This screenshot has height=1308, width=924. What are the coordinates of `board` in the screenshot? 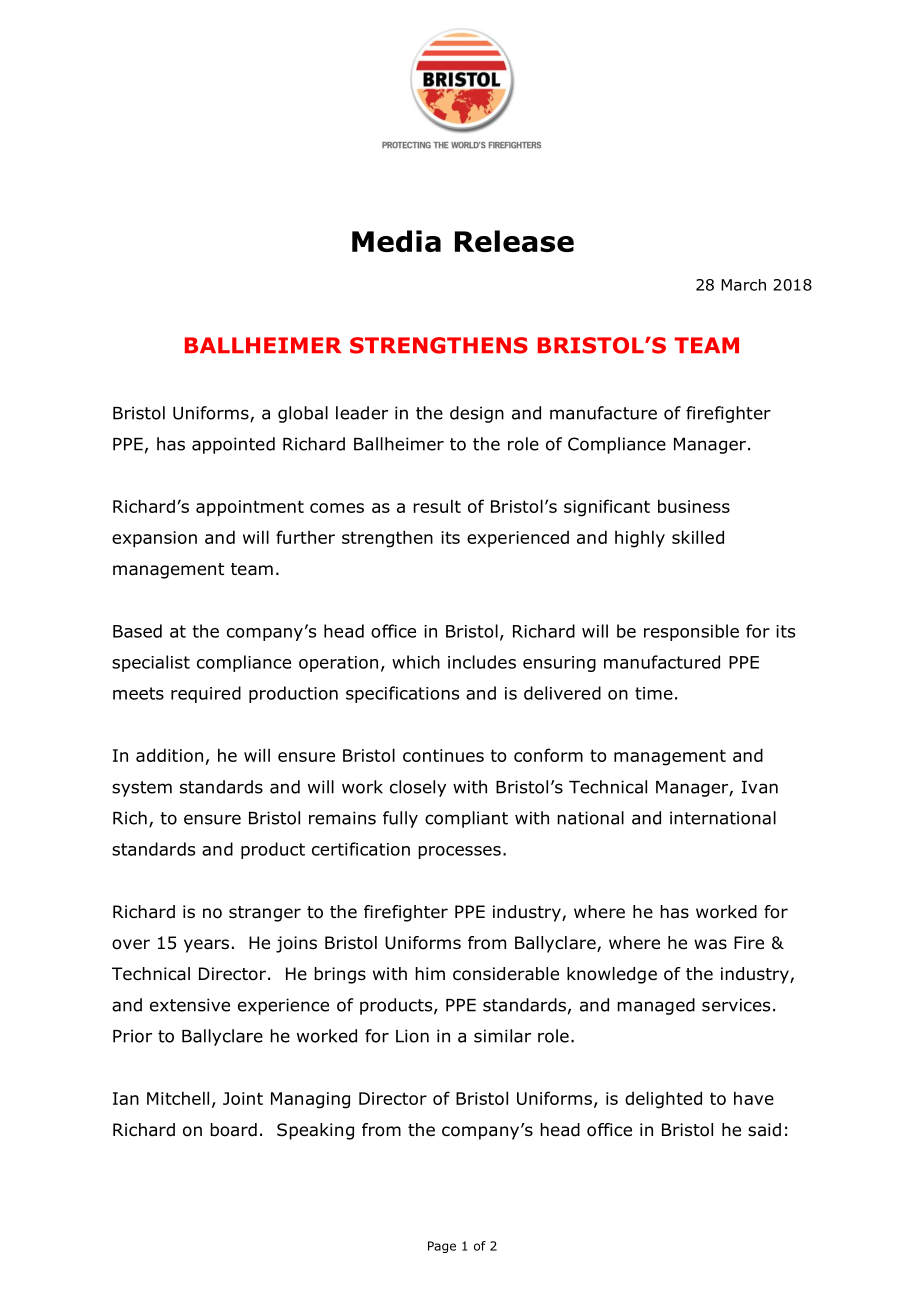 It's located at (233, 1130).
